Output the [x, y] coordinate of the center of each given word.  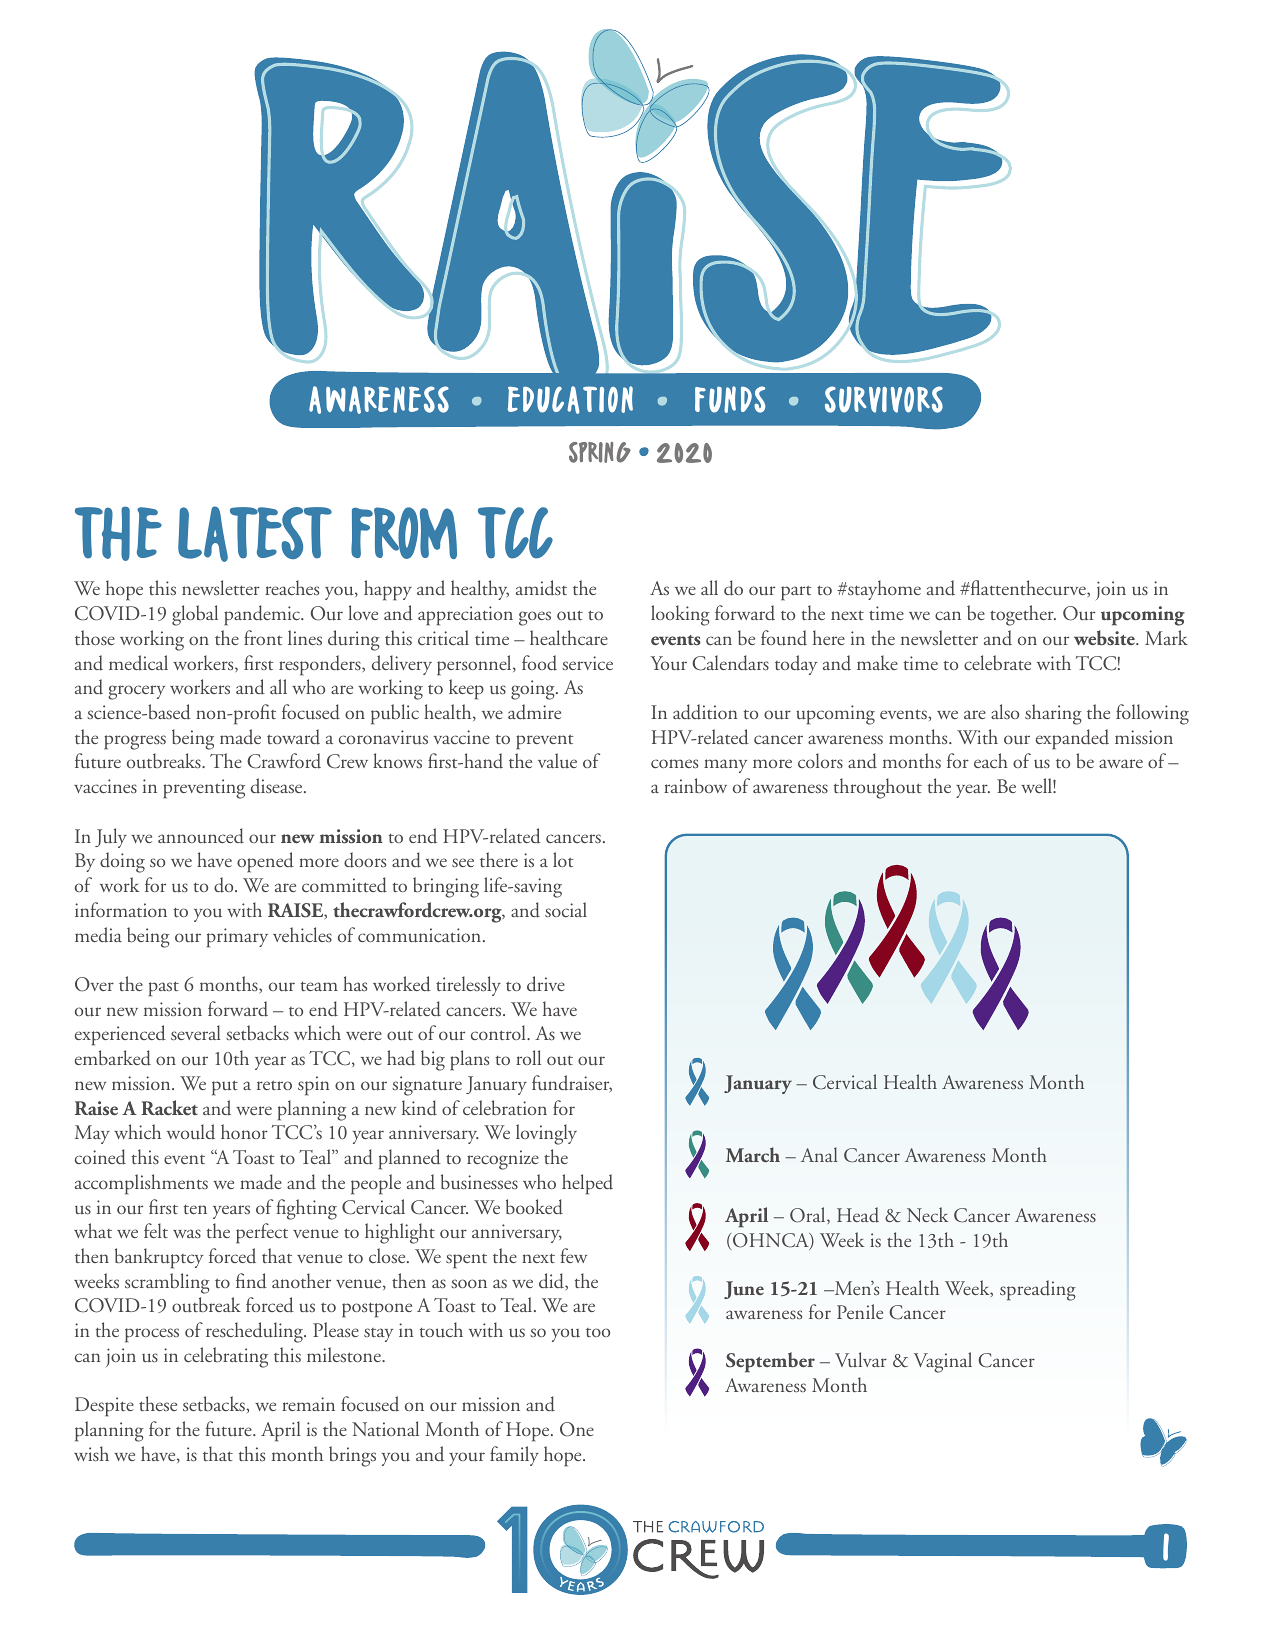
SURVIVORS [884, 399]
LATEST [255, 534]
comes [674, 763]
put [225, 1088]
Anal [819, 1154]
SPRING [600, 452]
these [158, 1403]
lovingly [546, 1134]
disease [278, 786]
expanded [1072, 739]
